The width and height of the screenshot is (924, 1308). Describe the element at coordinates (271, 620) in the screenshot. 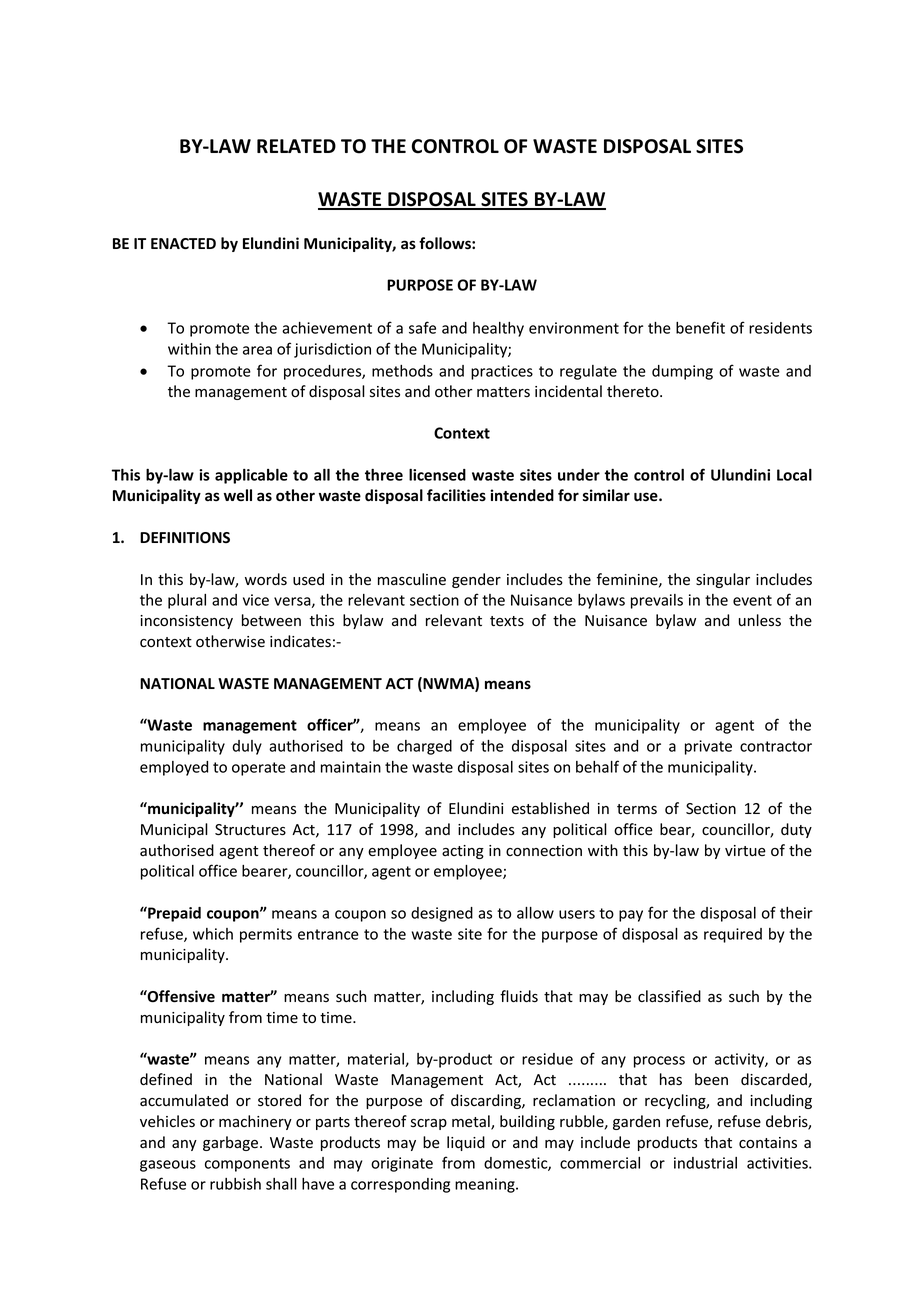

I see `between` at that location.
